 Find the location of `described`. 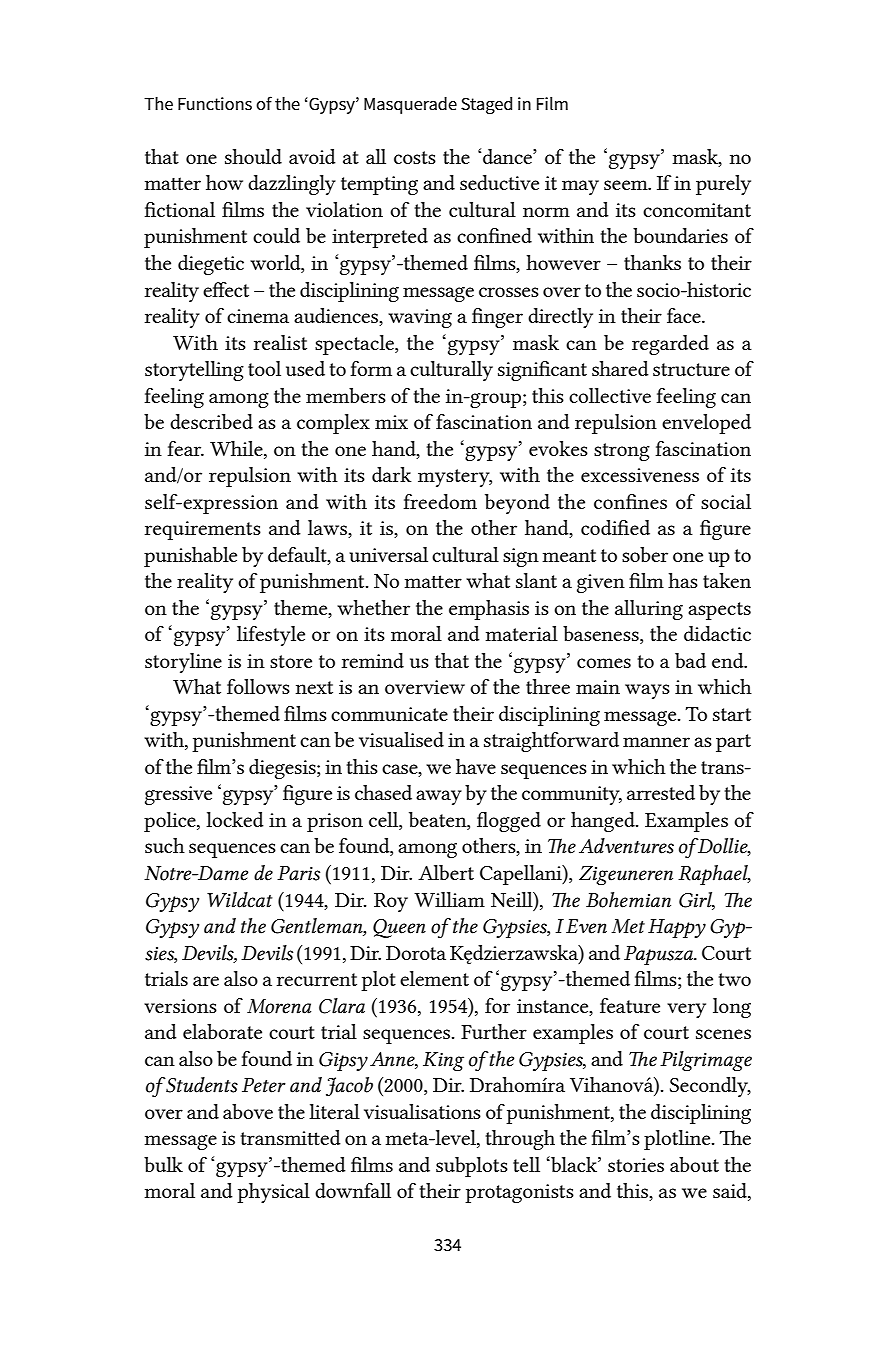

described is located at coordinates (211, 421).
